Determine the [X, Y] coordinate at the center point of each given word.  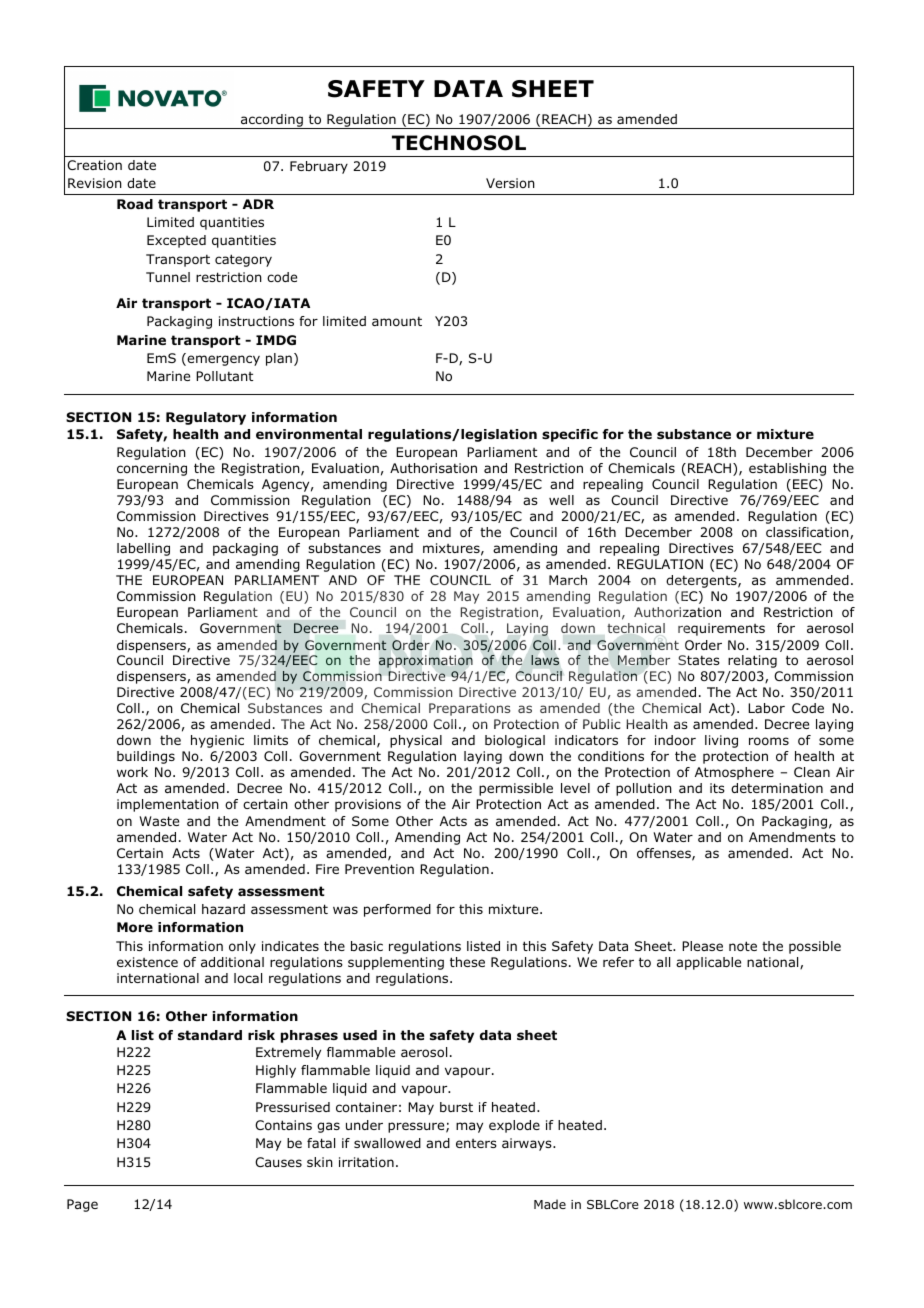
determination [777, 788]
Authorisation [433, 468]
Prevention [379, 869]
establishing [787, 469]
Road [135, 204]
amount [397, 321]
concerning [152, 469]
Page [82, 1205]
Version [510, 183]
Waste [159, 821]
